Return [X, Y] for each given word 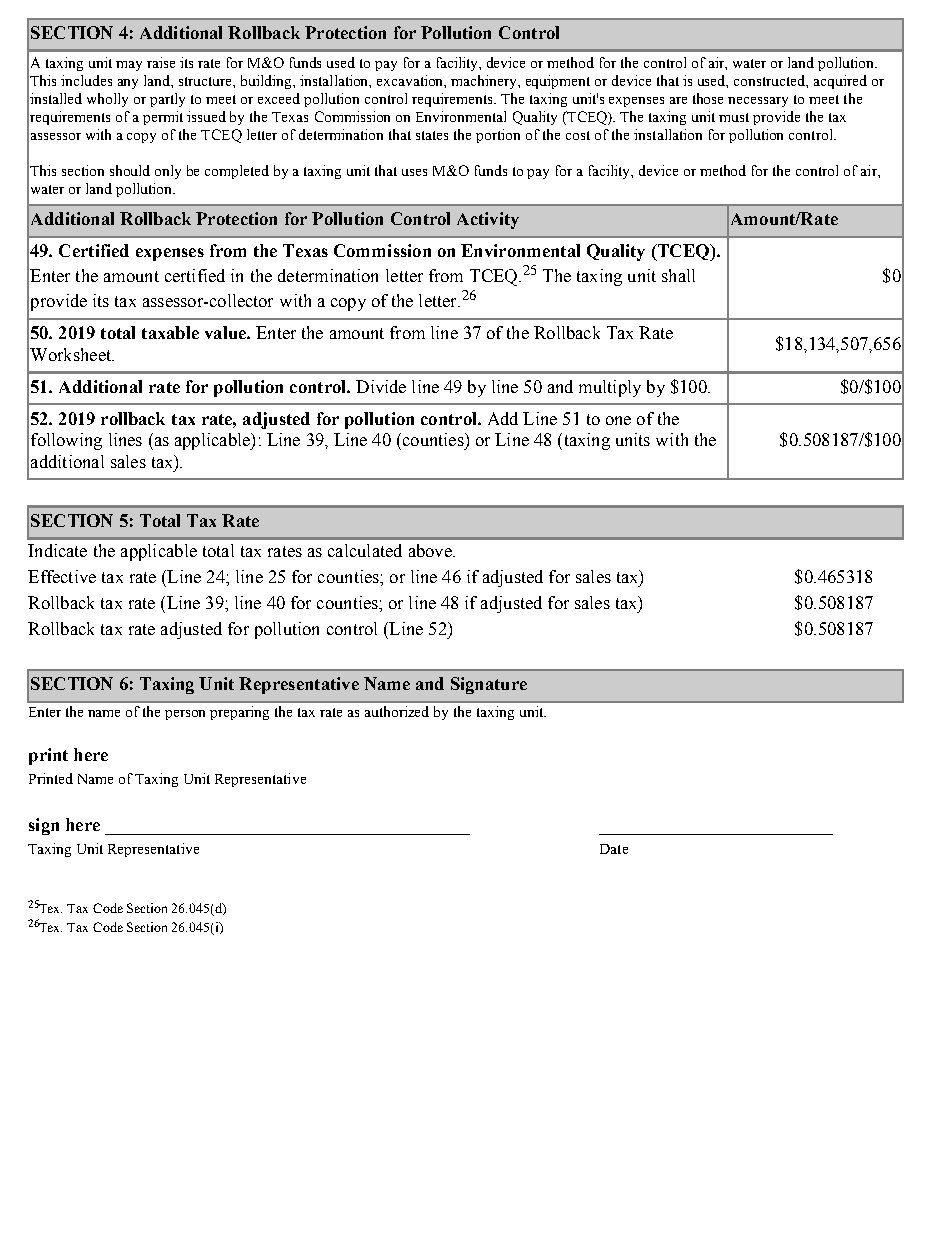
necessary [758, 102]
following [66, 441]
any [128, 84]
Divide [381, 386]
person [185, 715]
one [618, 420]
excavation [411, 81]
